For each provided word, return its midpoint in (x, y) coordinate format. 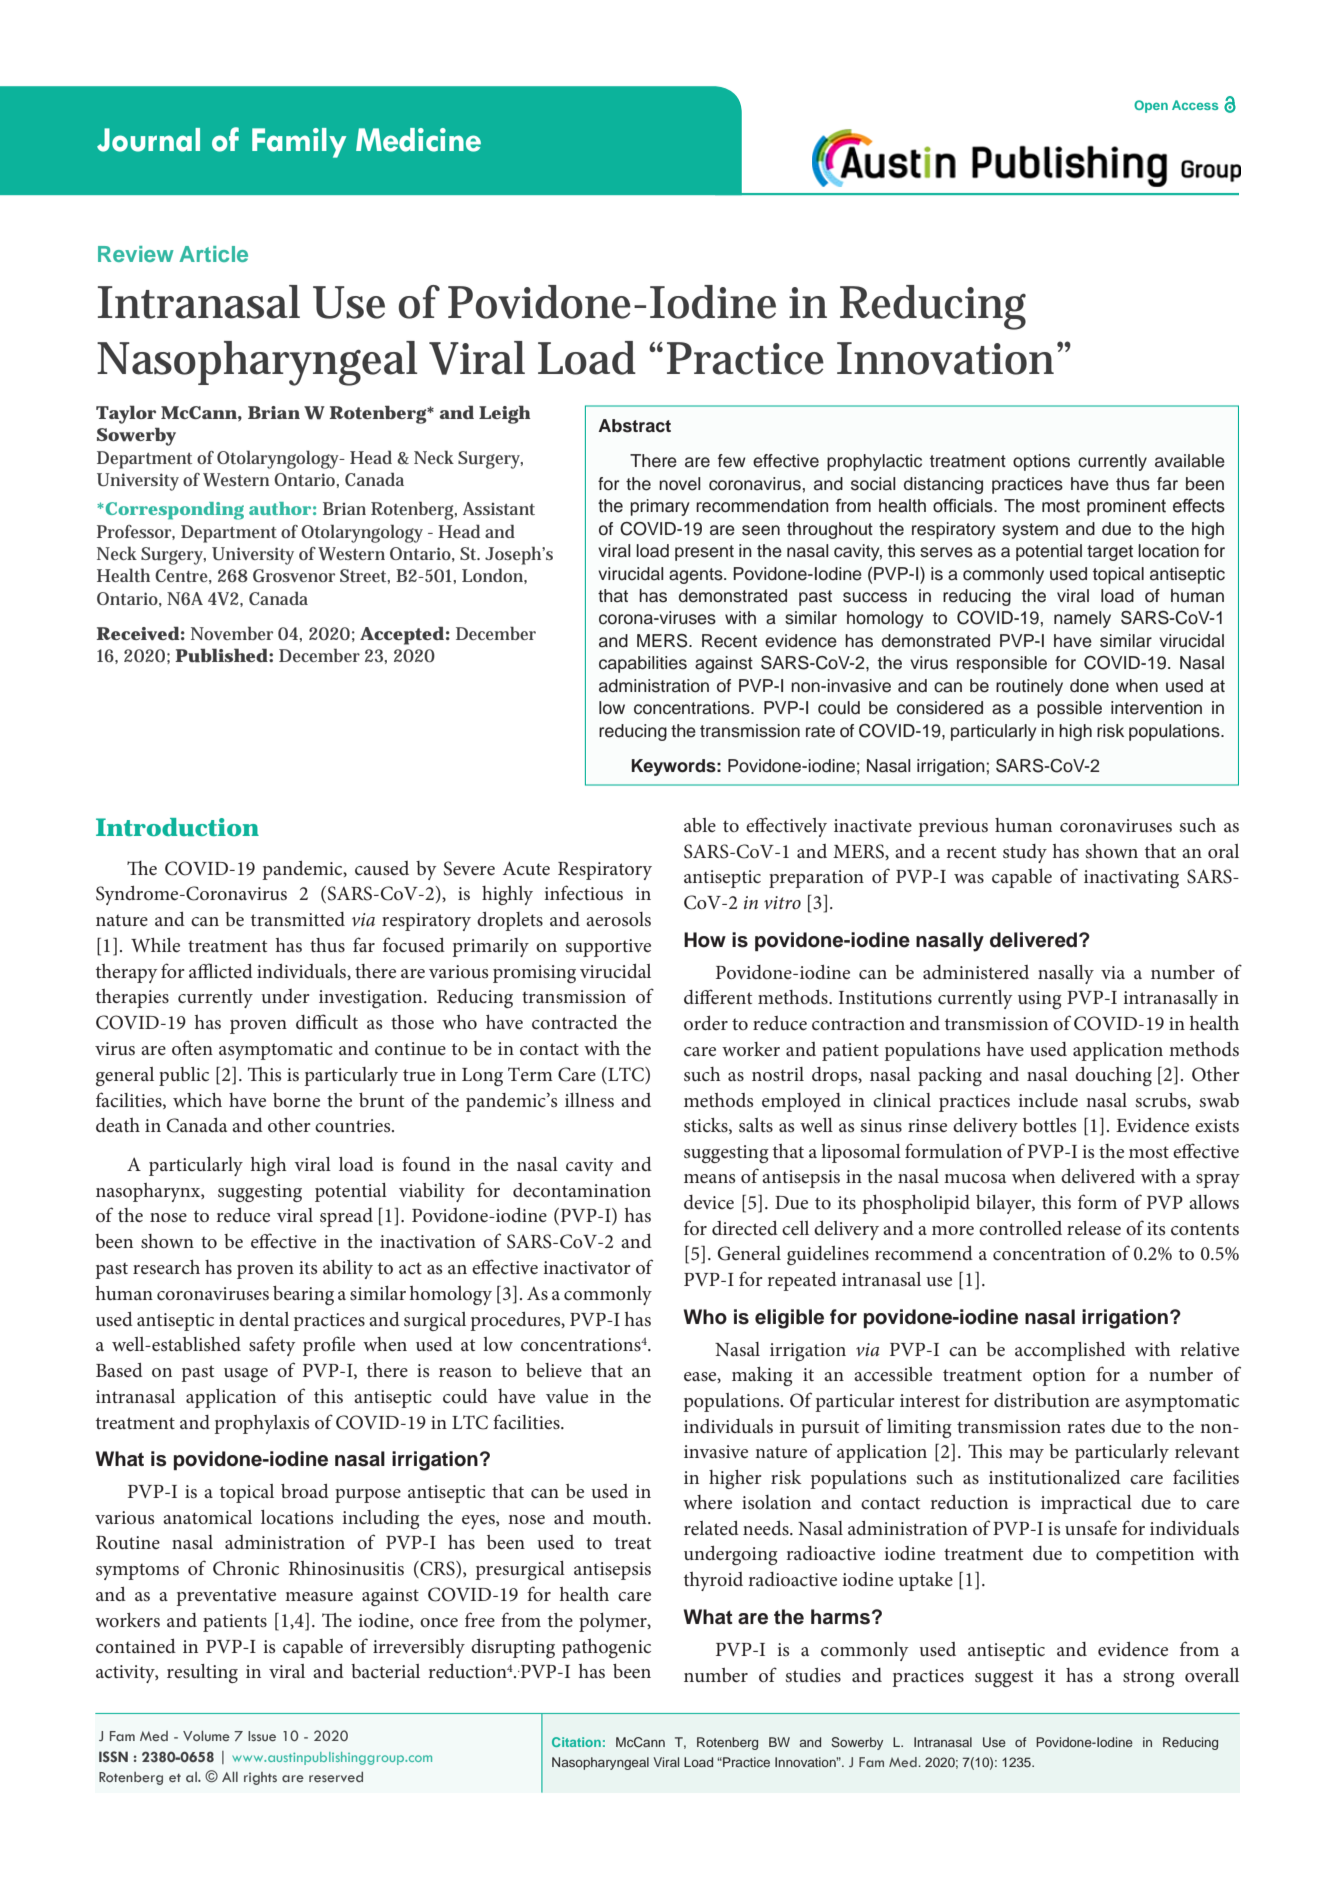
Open (1151, 106)
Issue (262, 1736)
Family (299, 143)
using (1040, 1000)
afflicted (221, 971)
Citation (576, 1742)
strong (1149, 1678)
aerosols (618, 919)
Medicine (418, 140)
